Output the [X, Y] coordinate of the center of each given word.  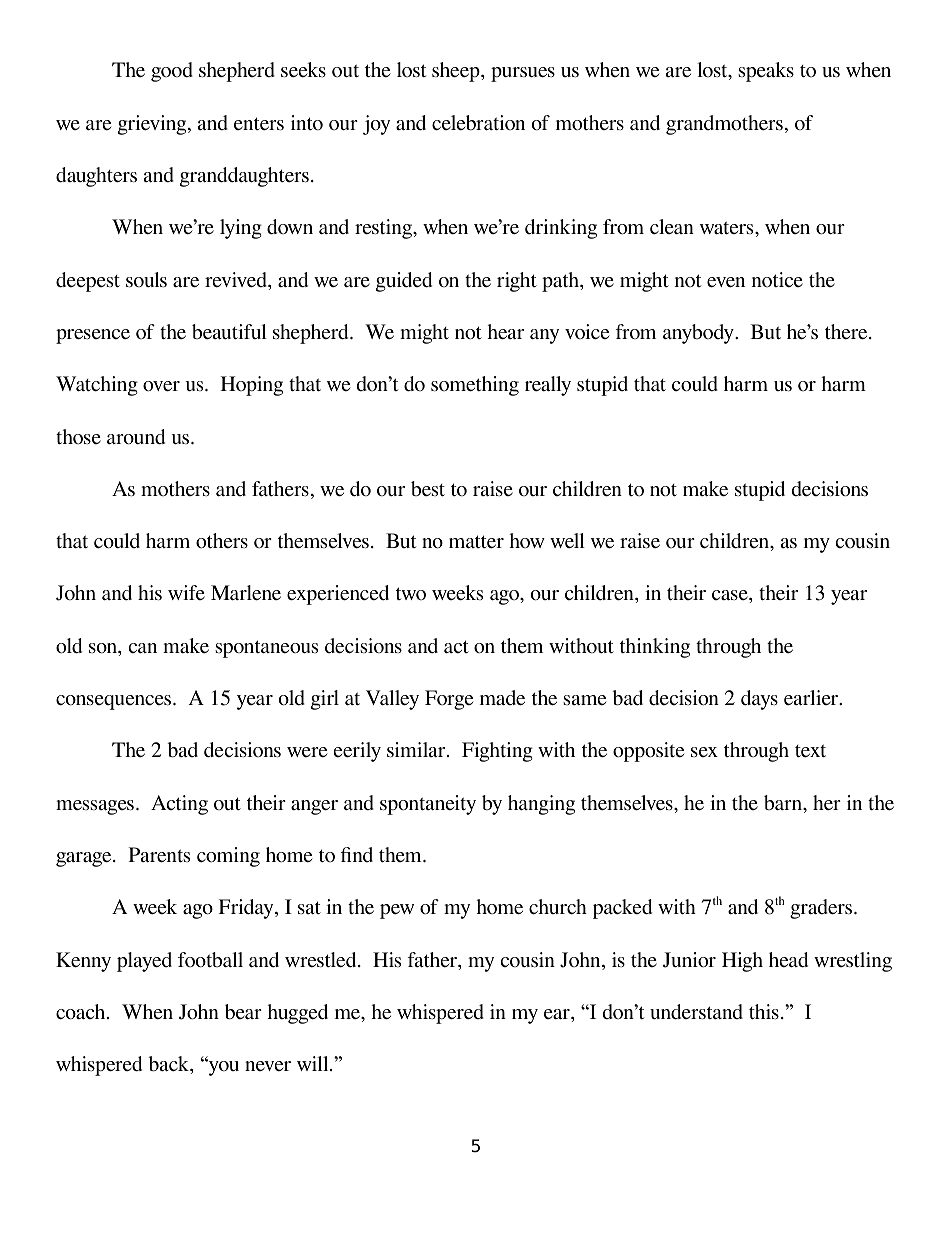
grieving [153, 125]
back [169, 1064]
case [731, 595]
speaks [766, 72]
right [517, 282]
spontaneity [428, 805]
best [428, 488]
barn [784, 804]
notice [777, 279]
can [143, 648]
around [136, 437]
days [759, 700]
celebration [478, 123]
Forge [449, 700]
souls [146, 280]
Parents [159, 854]
